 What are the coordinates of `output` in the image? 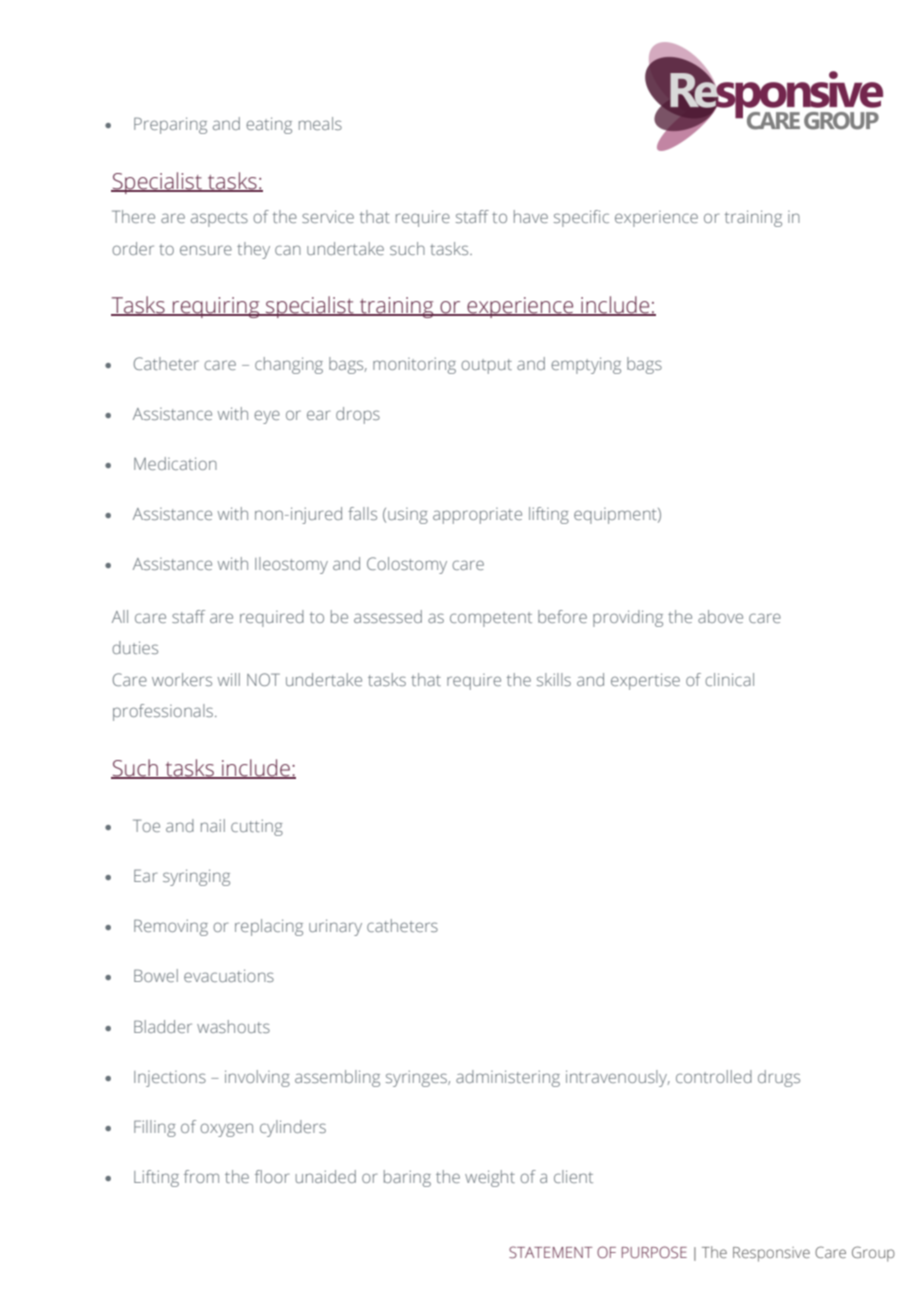 It's located at (486, 366).
